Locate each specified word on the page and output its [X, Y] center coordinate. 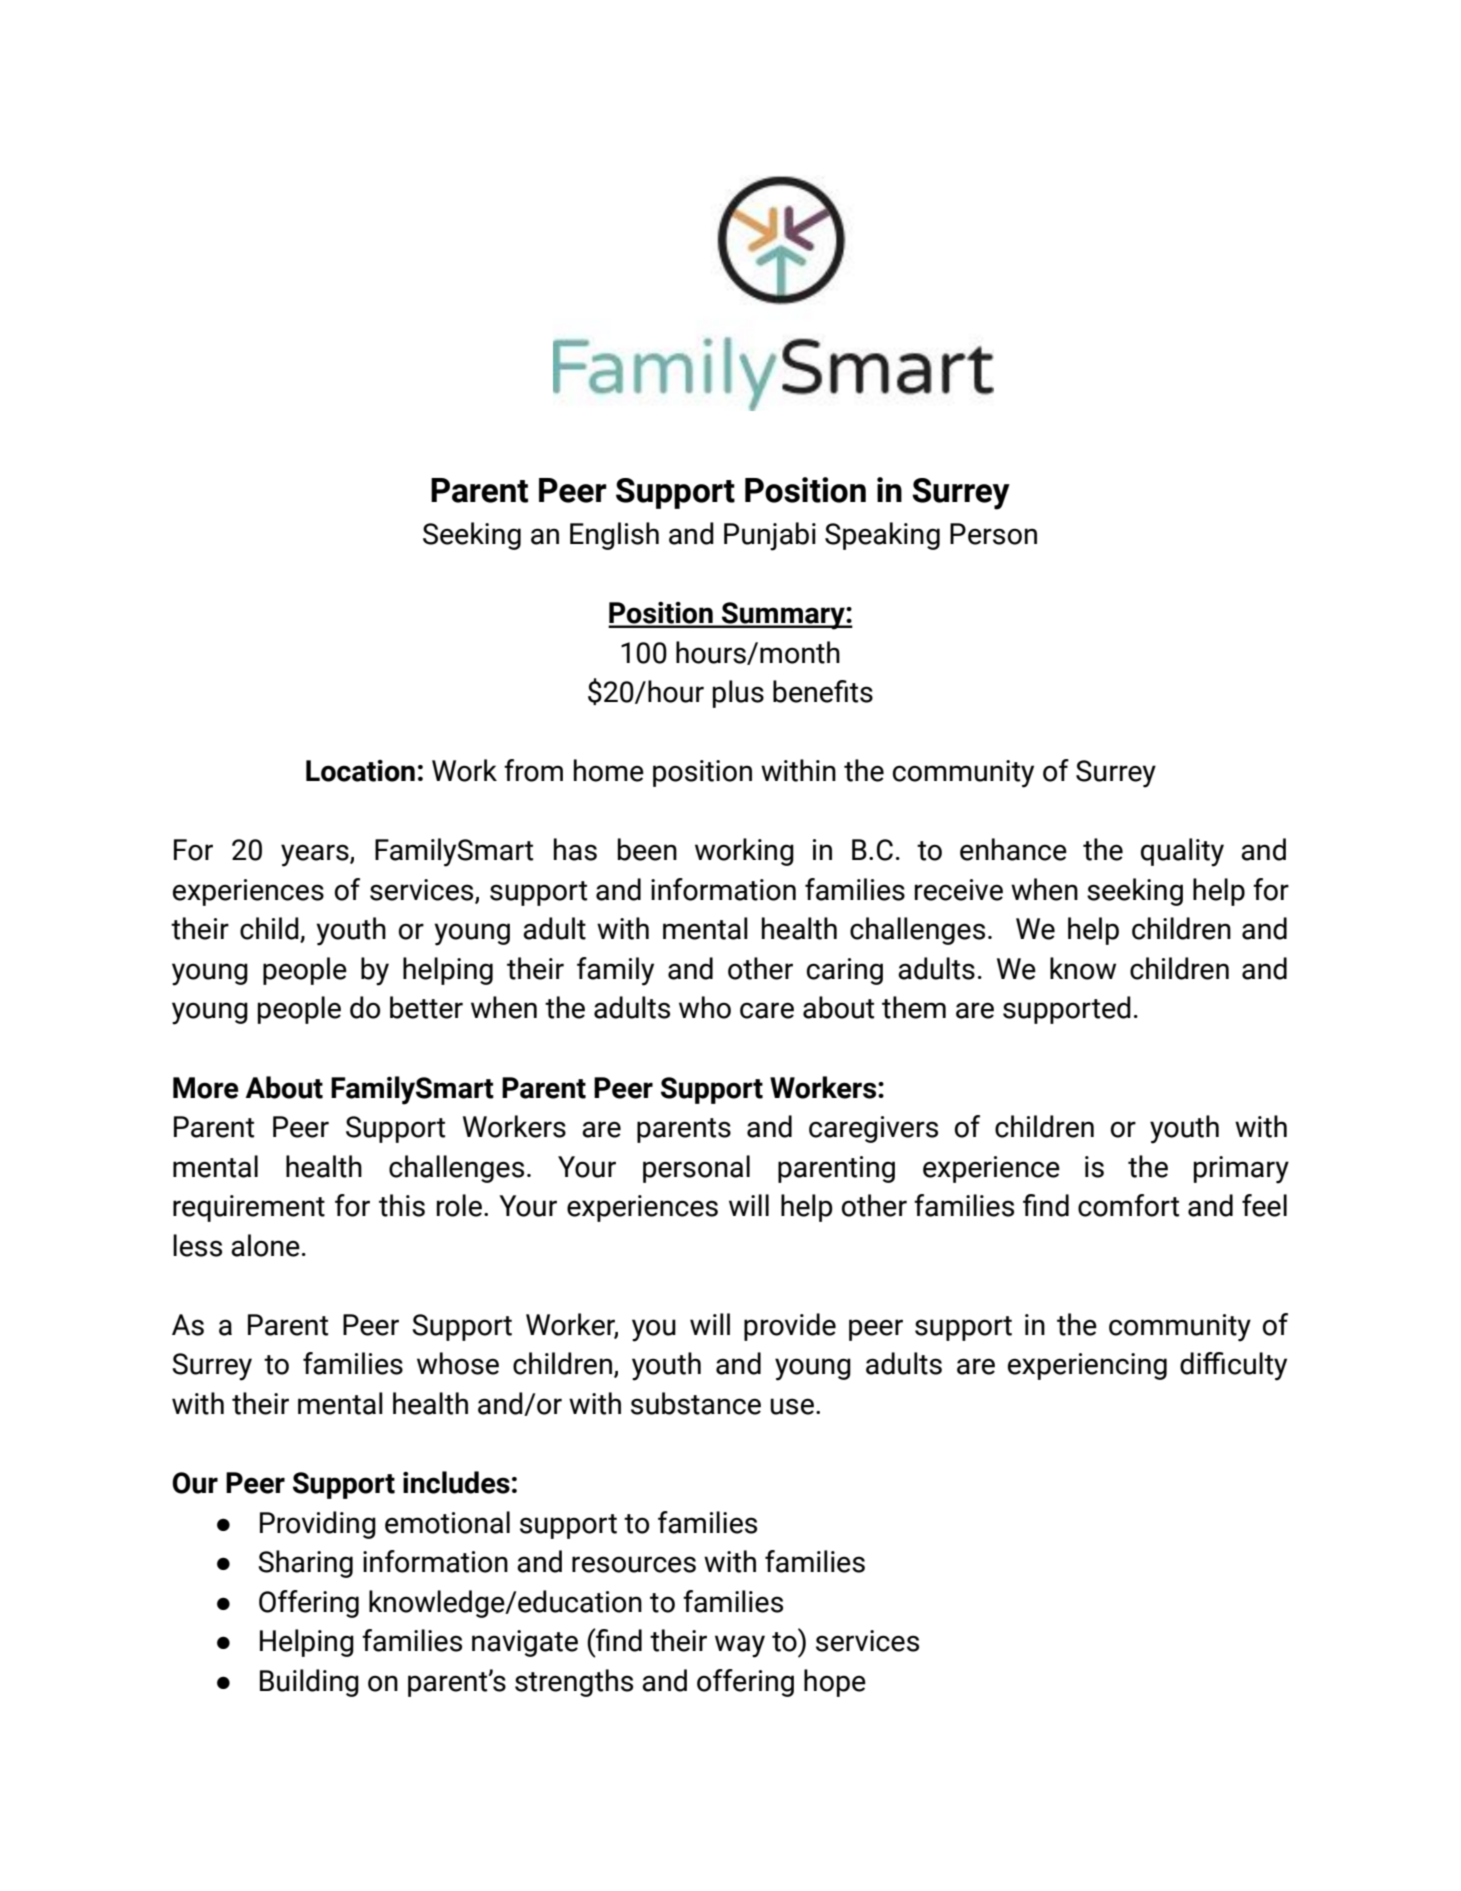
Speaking [882, 536]
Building [309, 1683]
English [614, 536]
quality [1182, 852]
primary [1241, 1170]
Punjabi [770, 536]
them [914, 1007]
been [647, 849]
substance [696, 1403]
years [316, 855]
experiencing [1087, 1366]
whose [458, 1363]
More [206, 1088]
